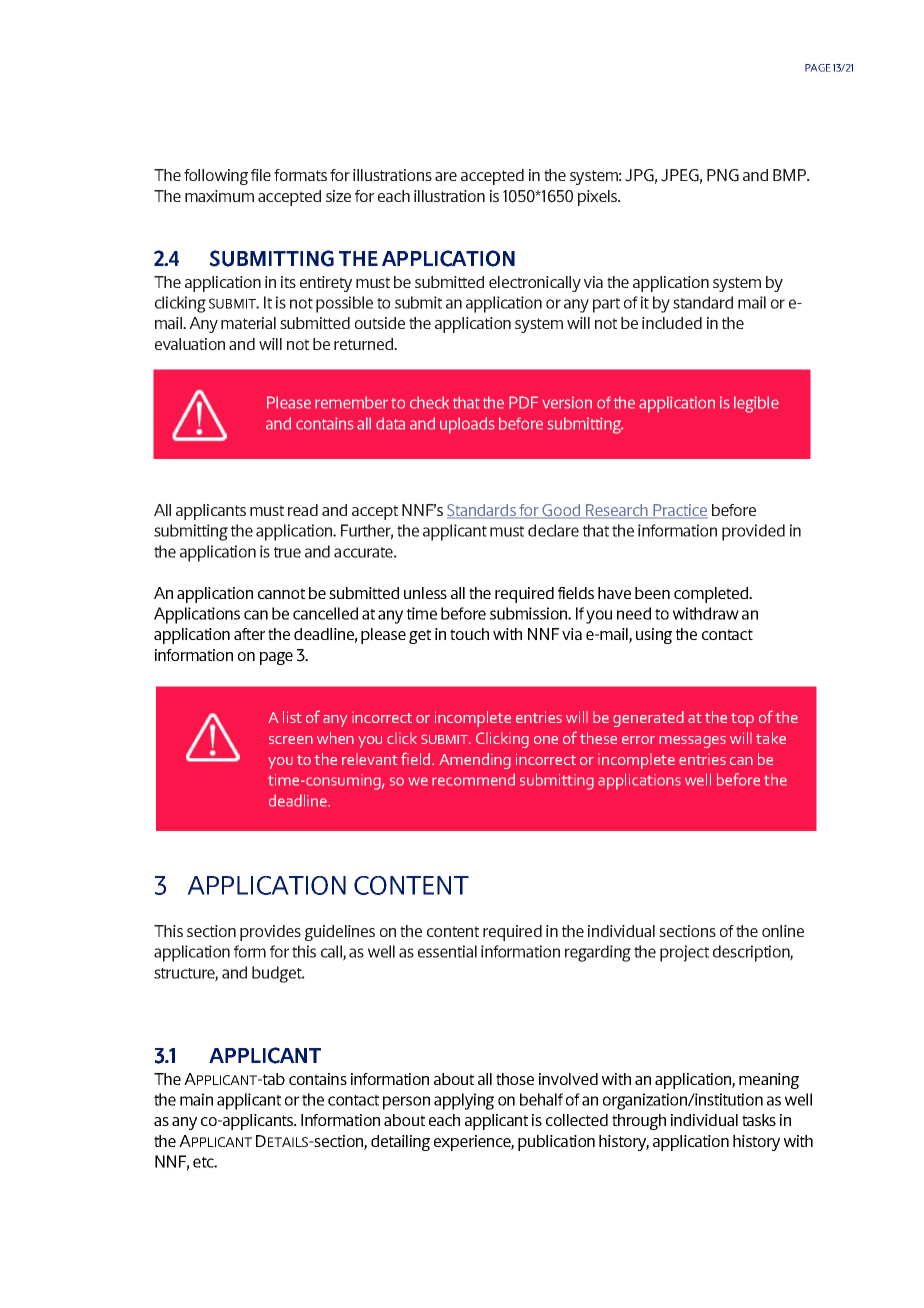  What do you see at coordinates (261, 175) in the screenshot?
I see `file` at bounding box center [261, 175].
